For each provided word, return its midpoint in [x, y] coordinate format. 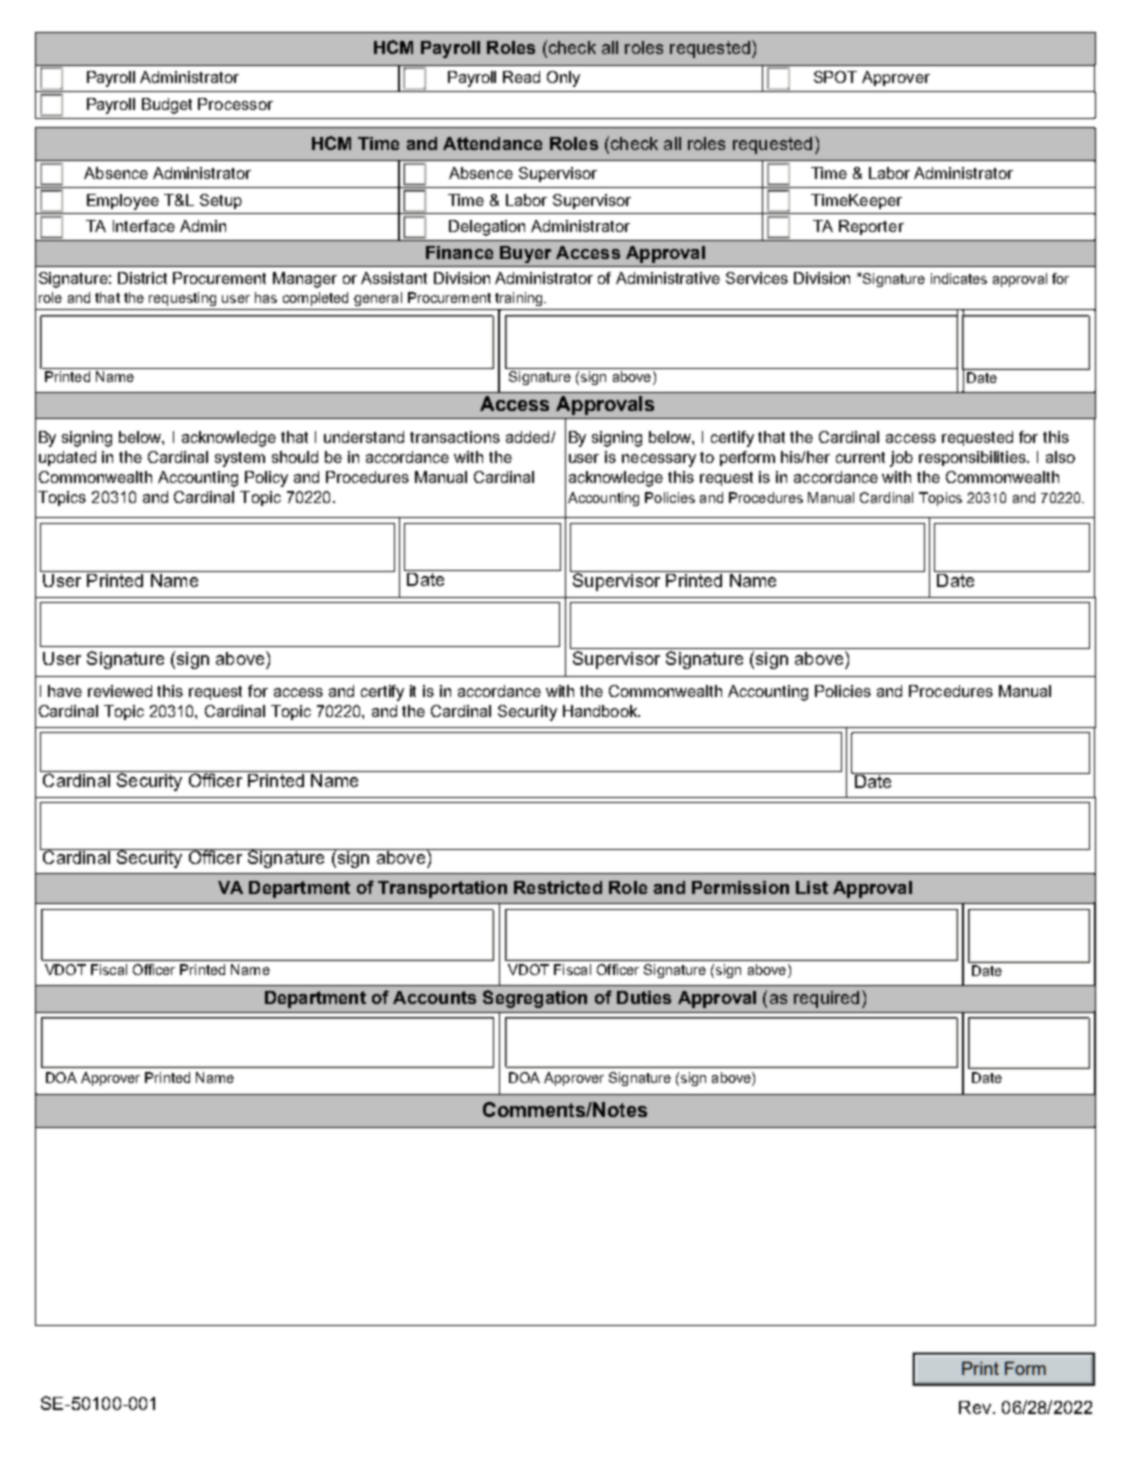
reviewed [120, 691]
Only [563, 79]
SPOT [835, 77]
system [240, 459]
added [529, 437]
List [812, 887]
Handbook [601, 711]
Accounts [434, 997]
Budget [167, 106]
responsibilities [974, 458]
